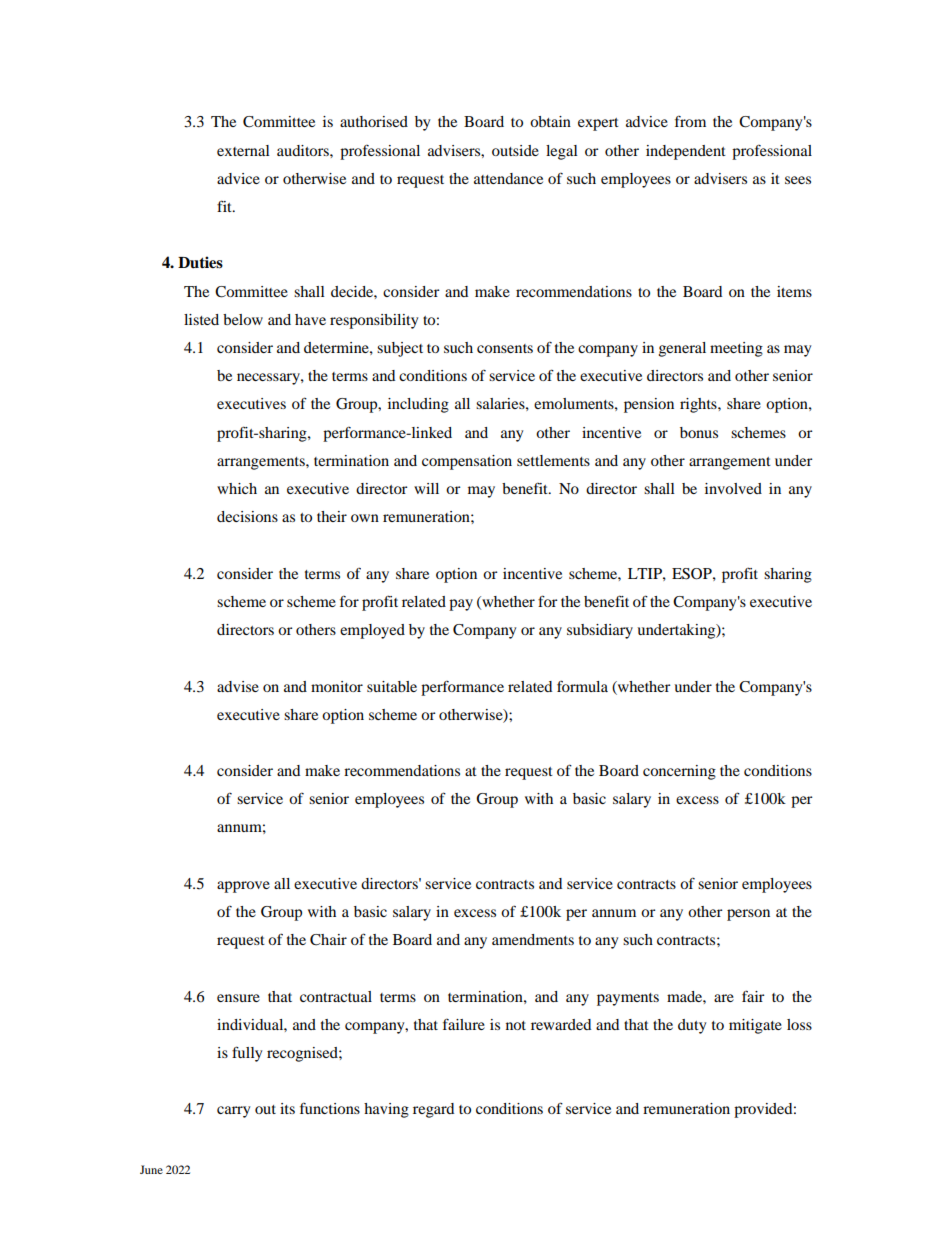 The image size is (952, 1233). Describe the element at coordinates (736, 349) in the screenshot. I see `meeting` at that location.
